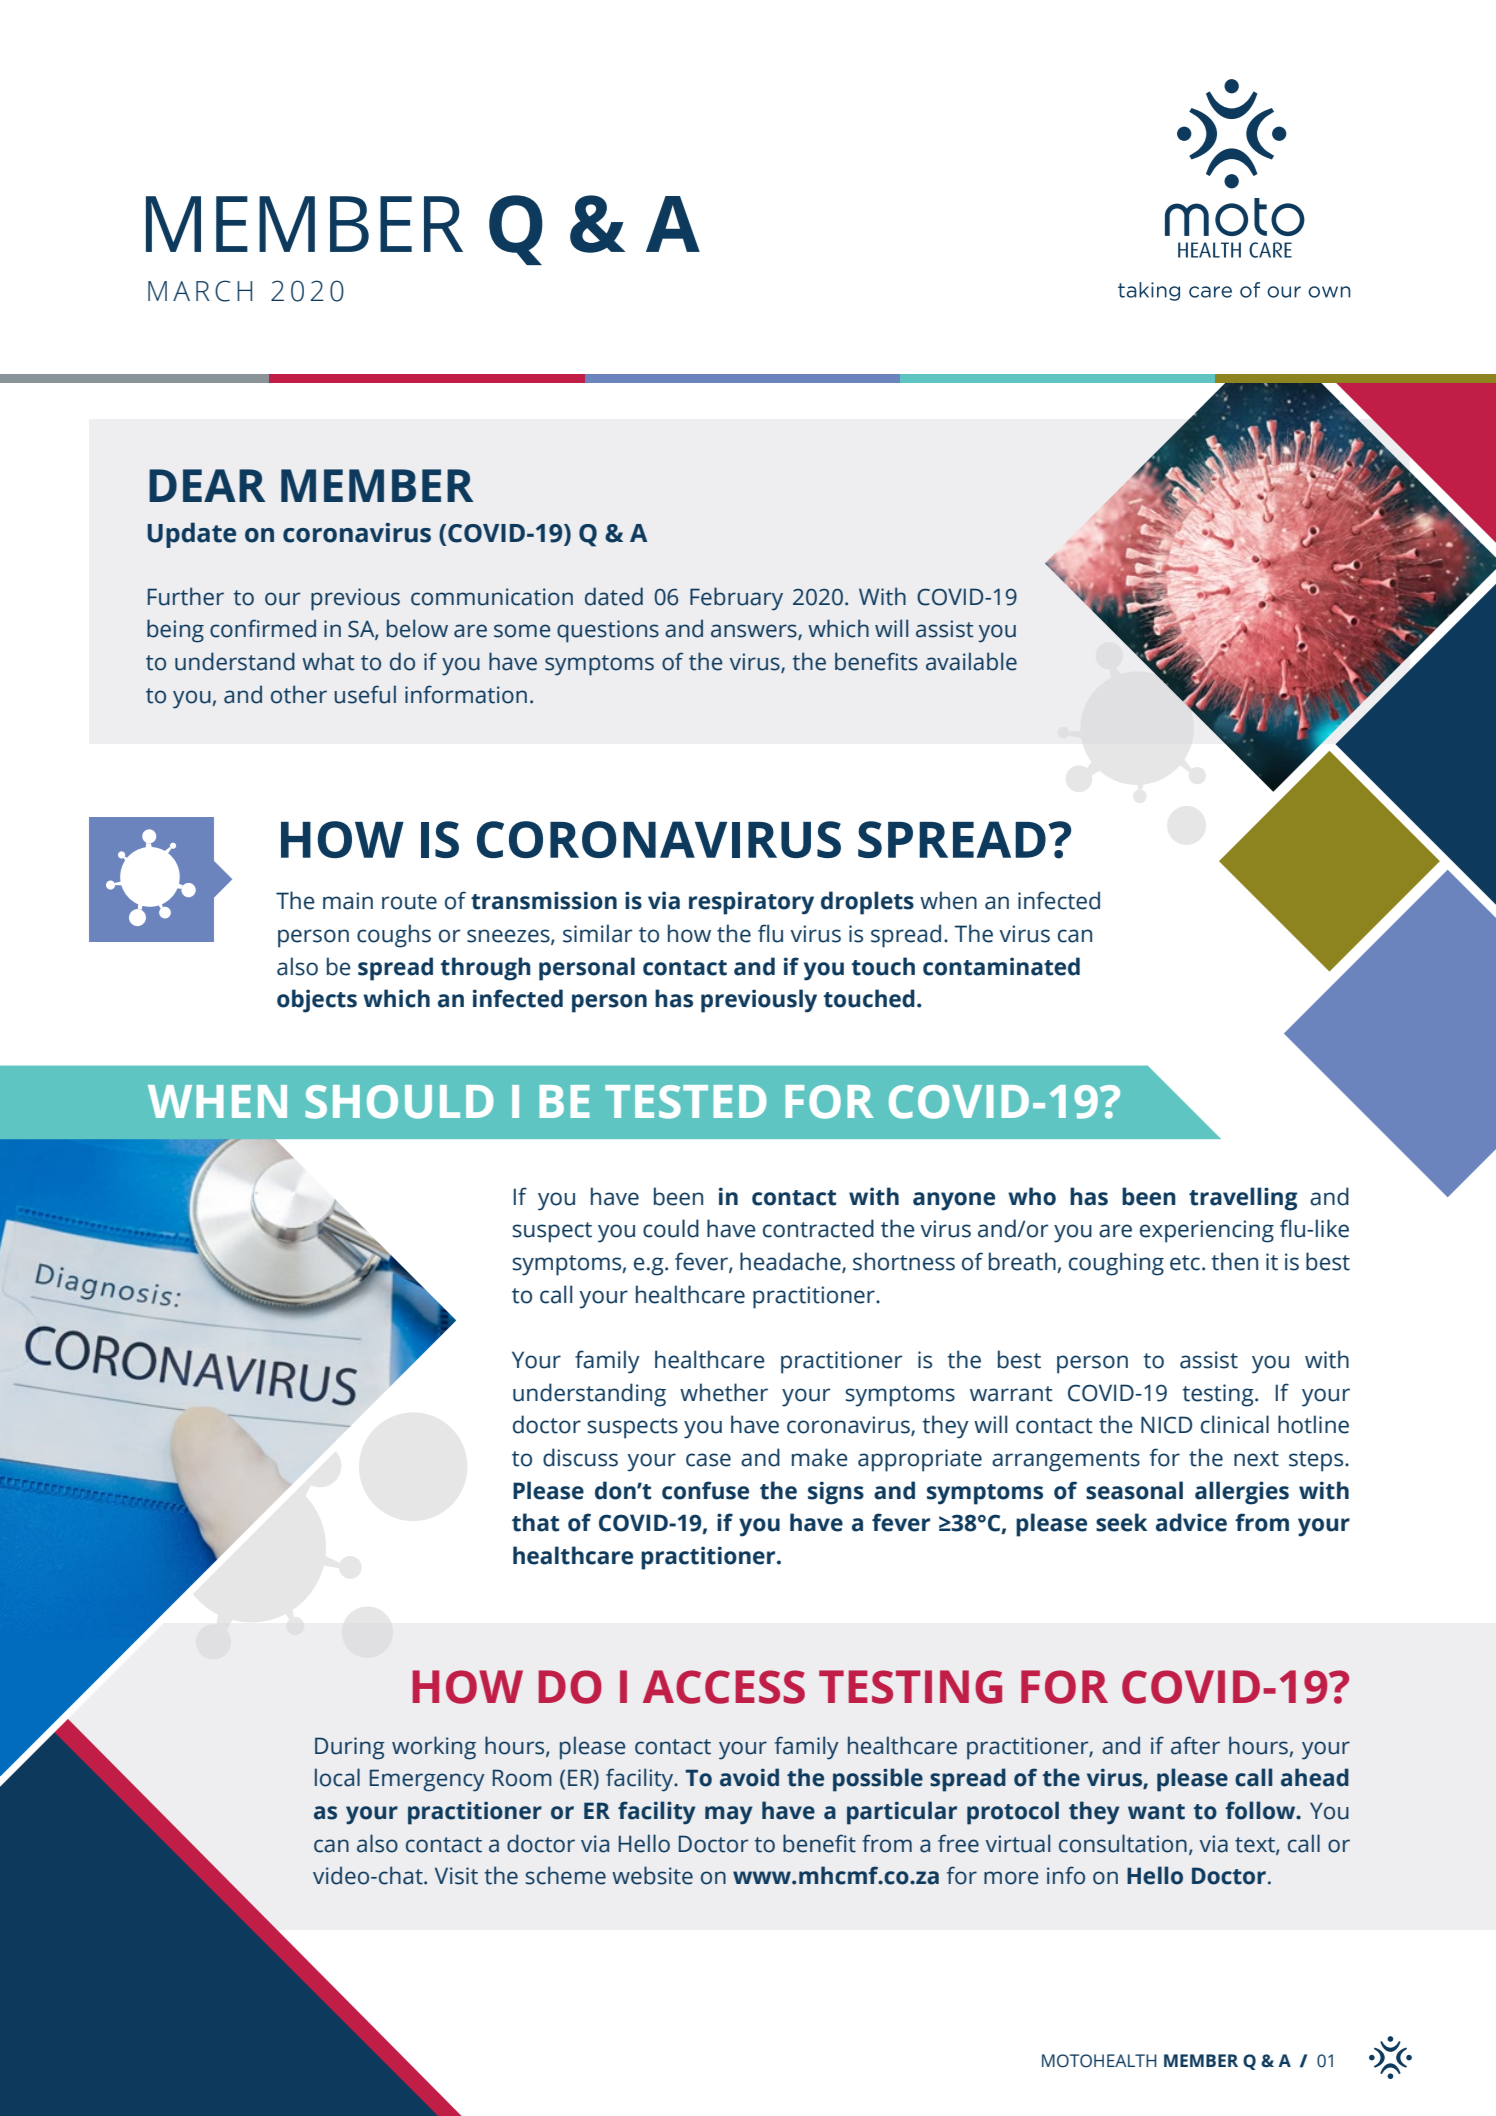 This screenshot has height=2116, width=1496. I want to click on main, so click(348, 901).
